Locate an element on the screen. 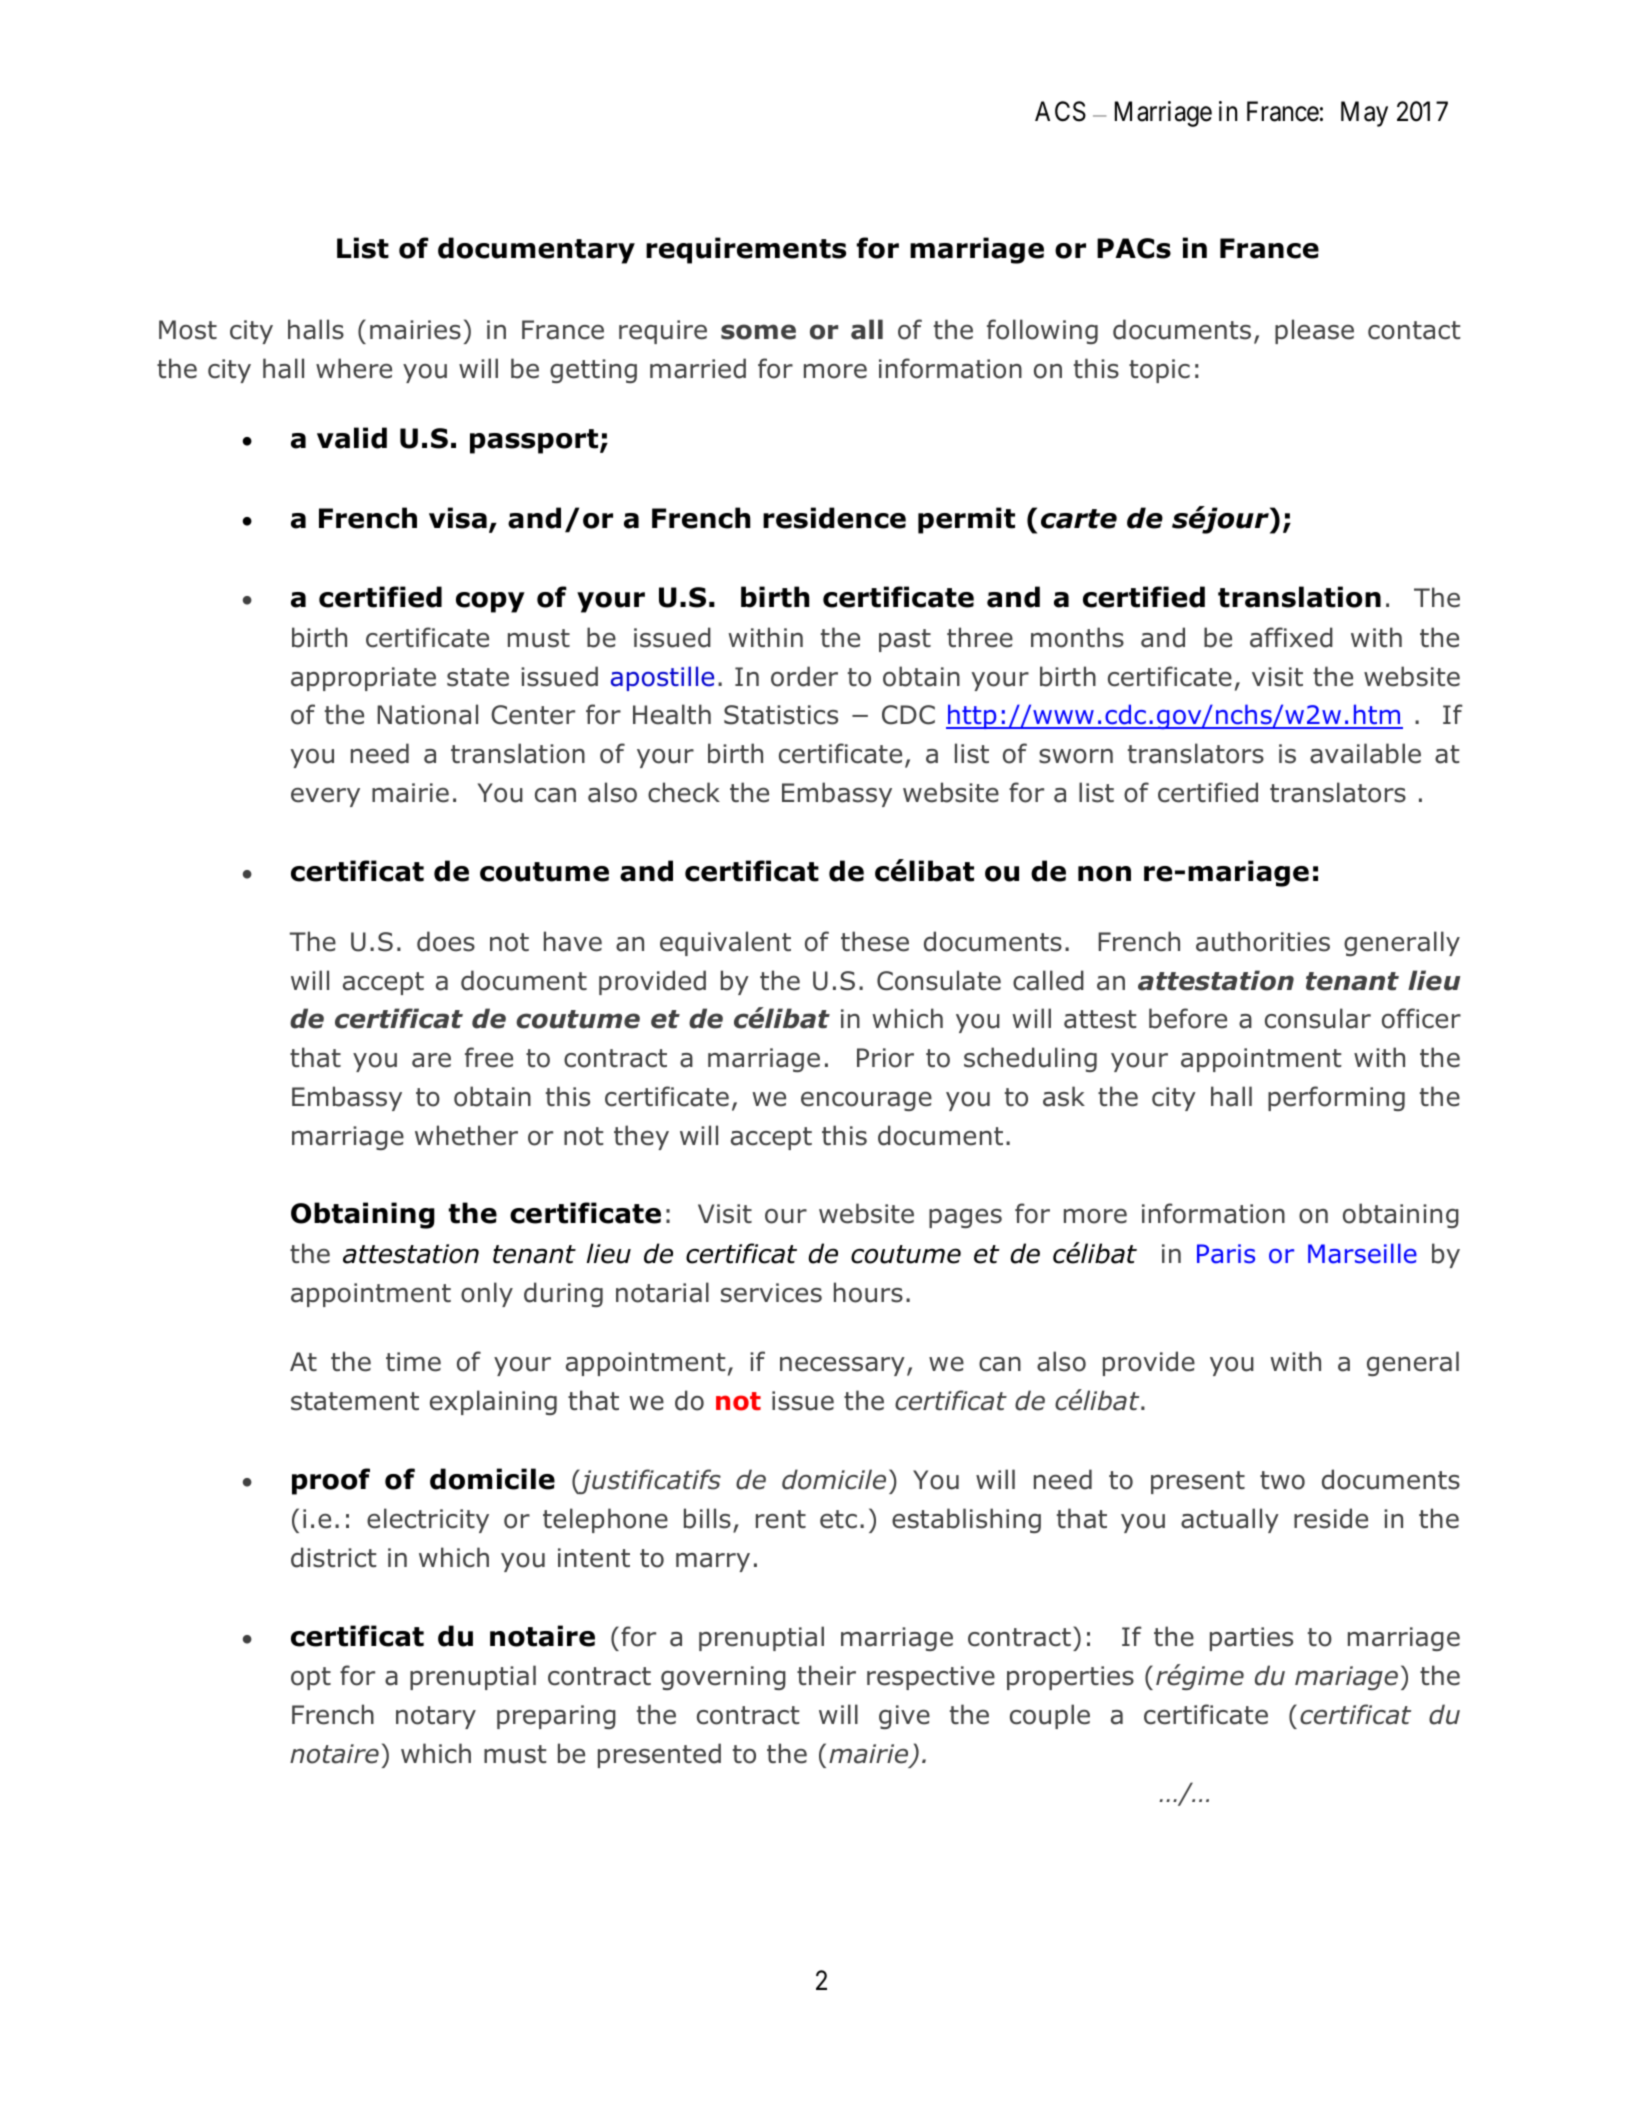  parties is located at coordinates (1251, 1639).
